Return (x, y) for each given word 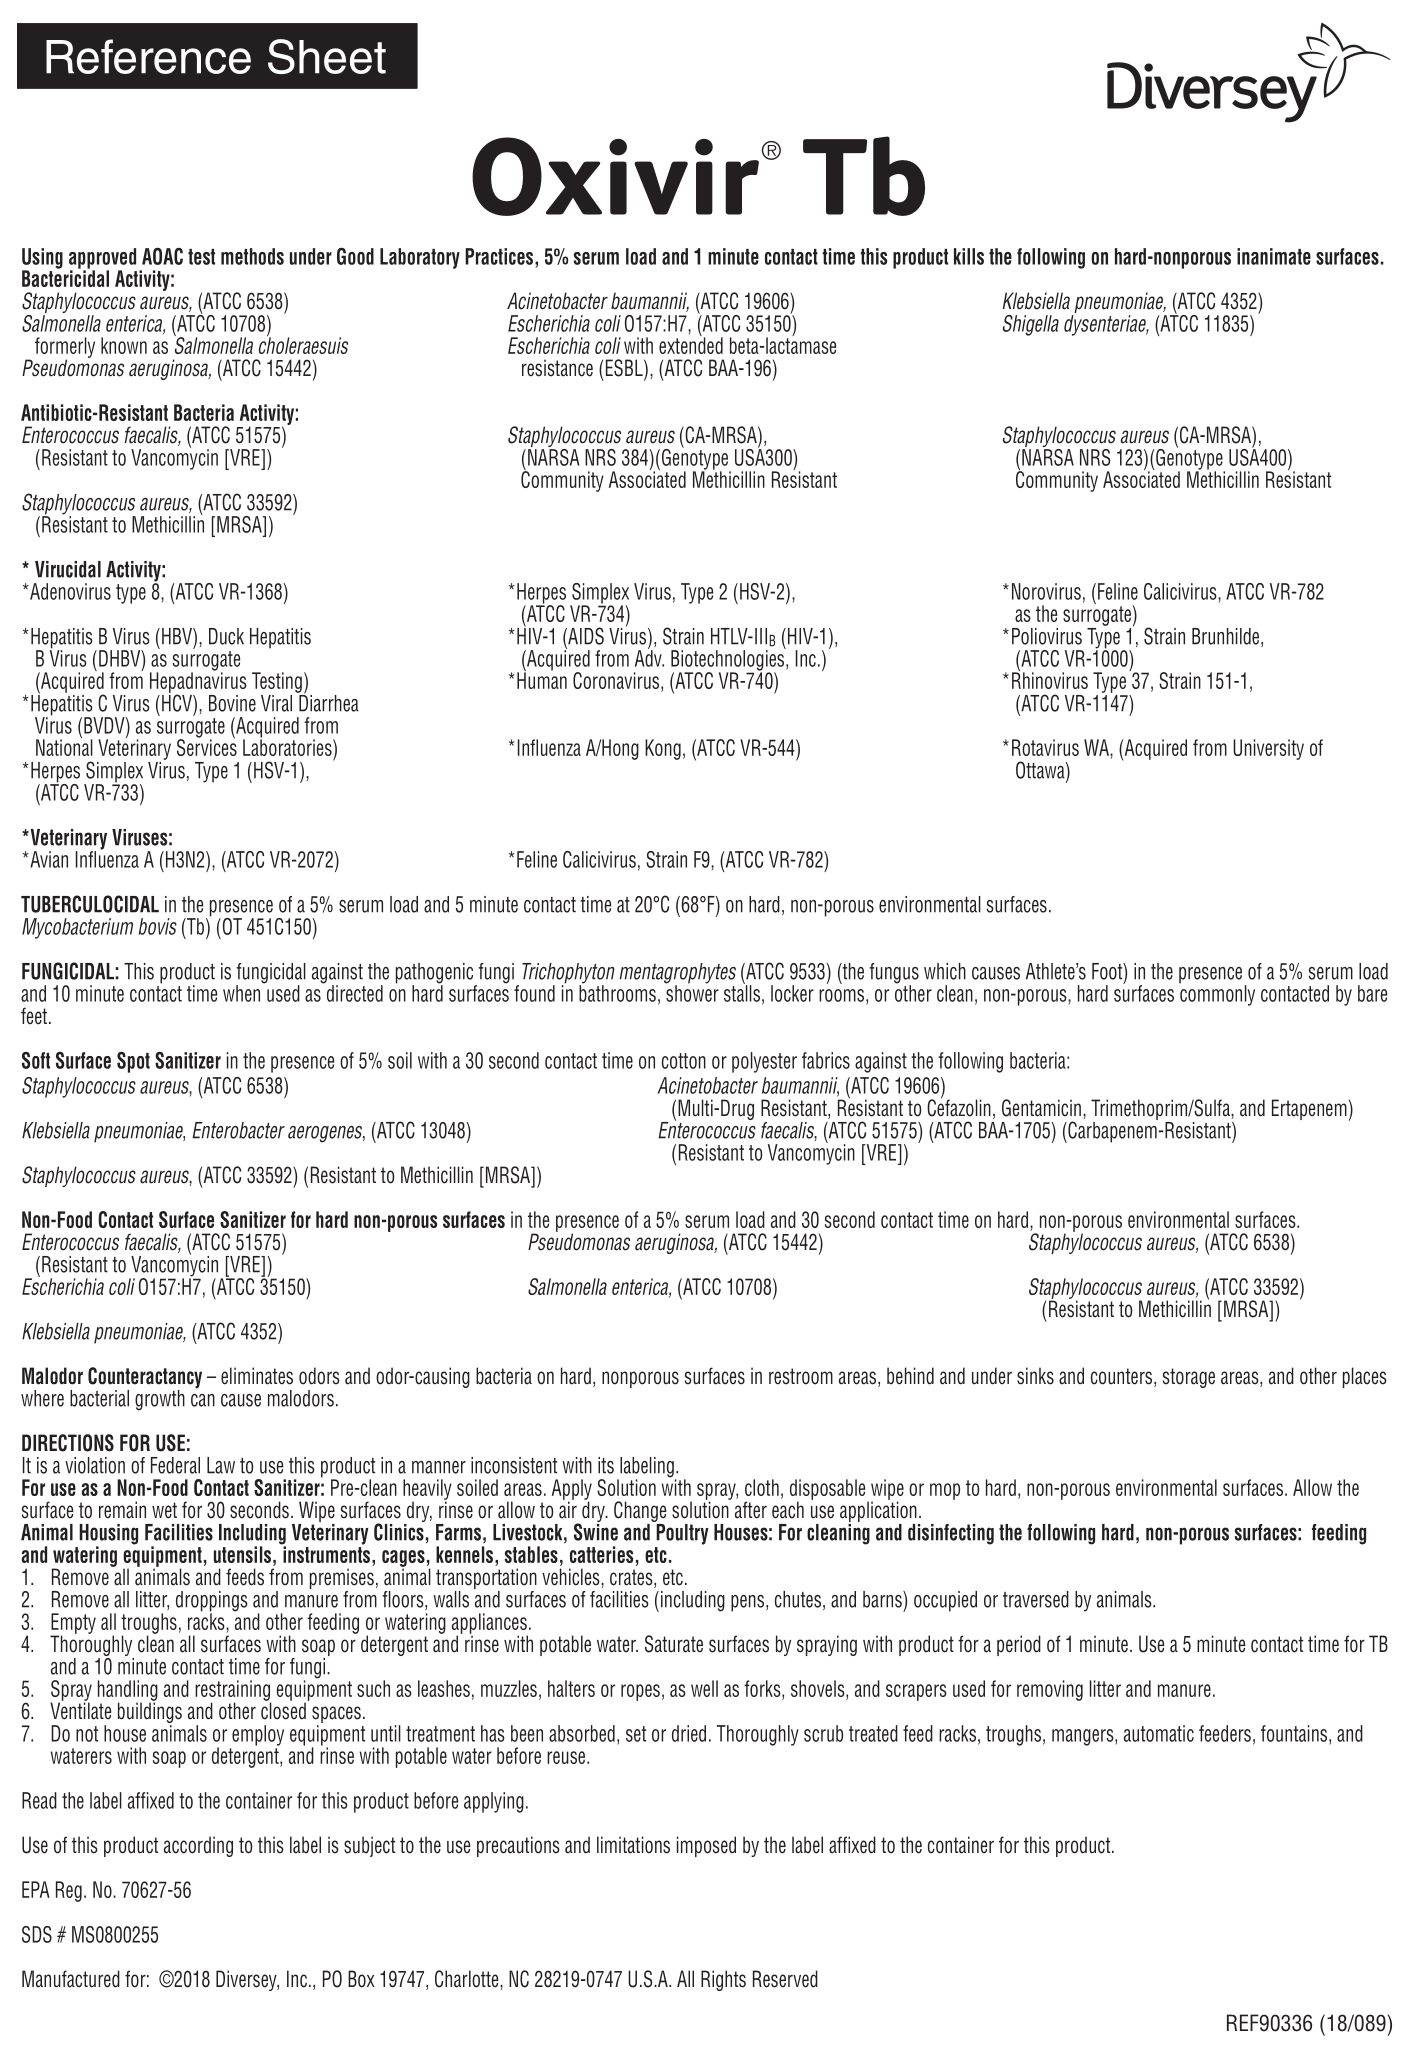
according (198, 1846)
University (1268, 749)
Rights (723, 1980)
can (203, 1400)
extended (691, 344)
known (124, 345)
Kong (663, 749)
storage (1189, 1378)
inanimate (1274, 256)
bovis (158, 926)
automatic (1159, 1733)
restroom (801, 1376)
